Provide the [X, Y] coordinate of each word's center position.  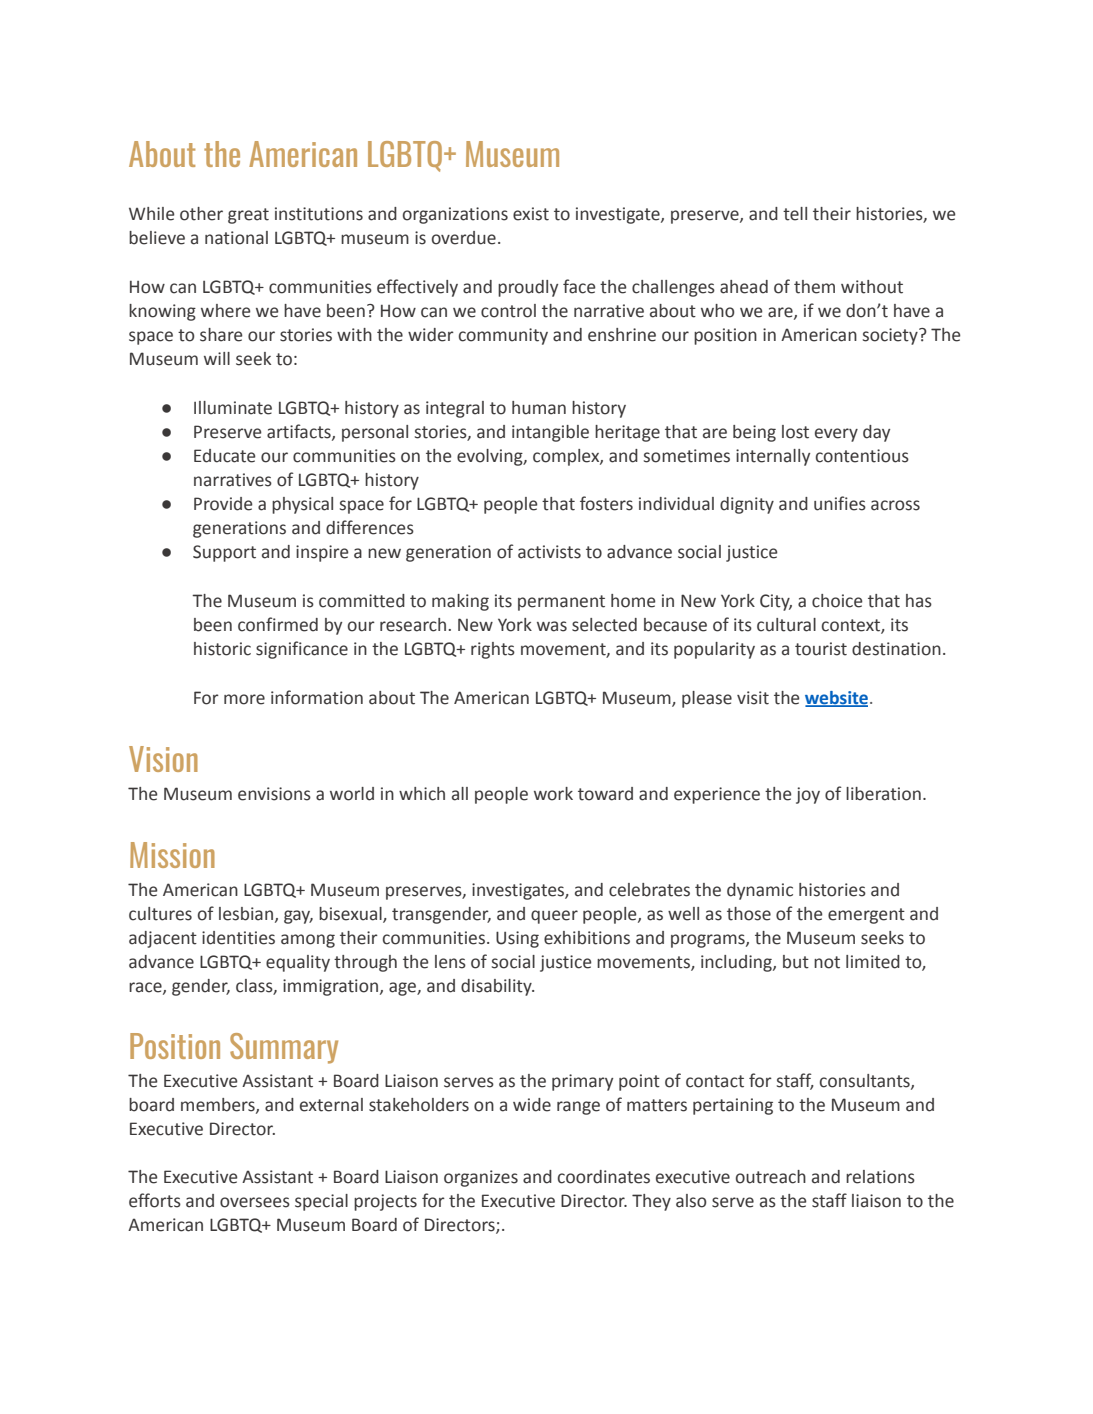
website [836, 698]
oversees [255, 1202]
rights [493, 650]
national [236, 238]
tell [795, 214]
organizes [481, 1178]
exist [531, 214]
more [244, 699]
